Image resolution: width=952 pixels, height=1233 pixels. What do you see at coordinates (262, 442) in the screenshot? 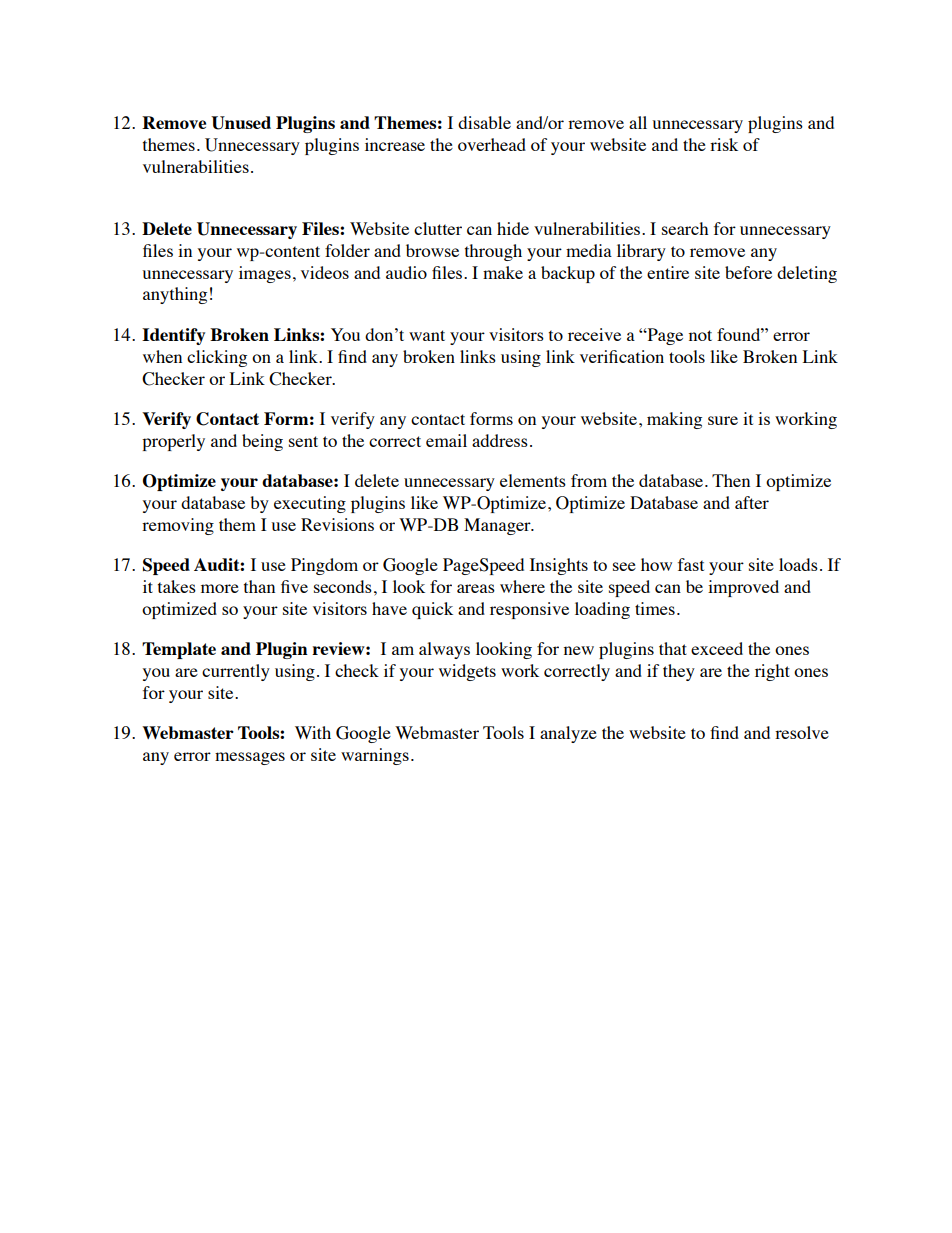
I see `being` at bounding box center [262, 442].
